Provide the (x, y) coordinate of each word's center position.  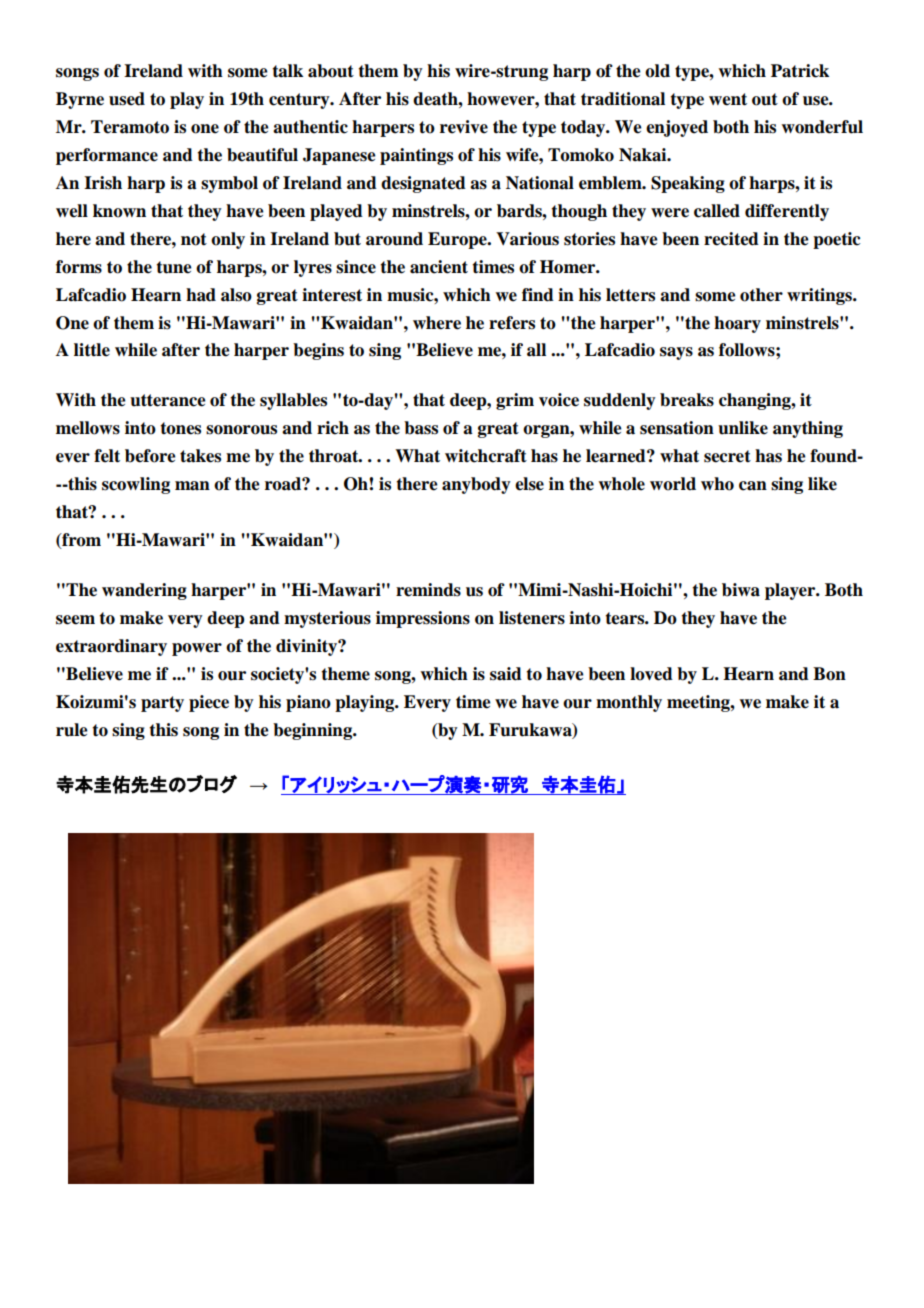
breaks (687, 400)
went (728, 99)
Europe (458, 240)
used (127, 99)
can (753, 486)
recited (731, 239)
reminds (428, 590)
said (506, 674)
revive (464, 127)
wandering (144, 591)
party (162, 704)
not (194, 239)
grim (515, 401)
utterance (168, 400)
